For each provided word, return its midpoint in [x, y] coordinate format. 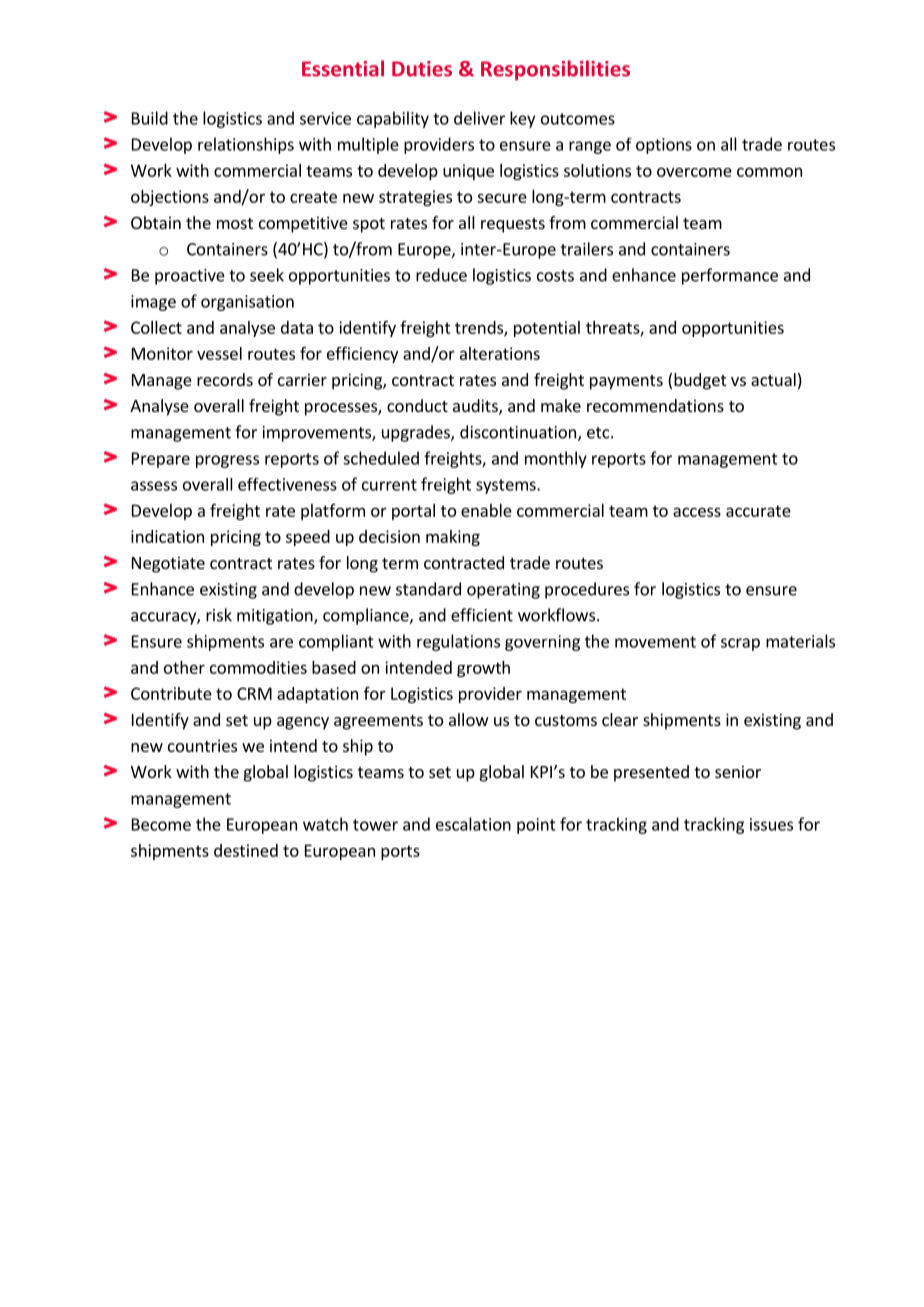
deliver [479, 118]
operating [503, 591]
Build [150, 118]
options [664, 146]
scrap [740, 644]
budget [700, 381]
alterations [500, 353]
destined [246, 850]
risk [219, 615]
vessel [219, 353]
